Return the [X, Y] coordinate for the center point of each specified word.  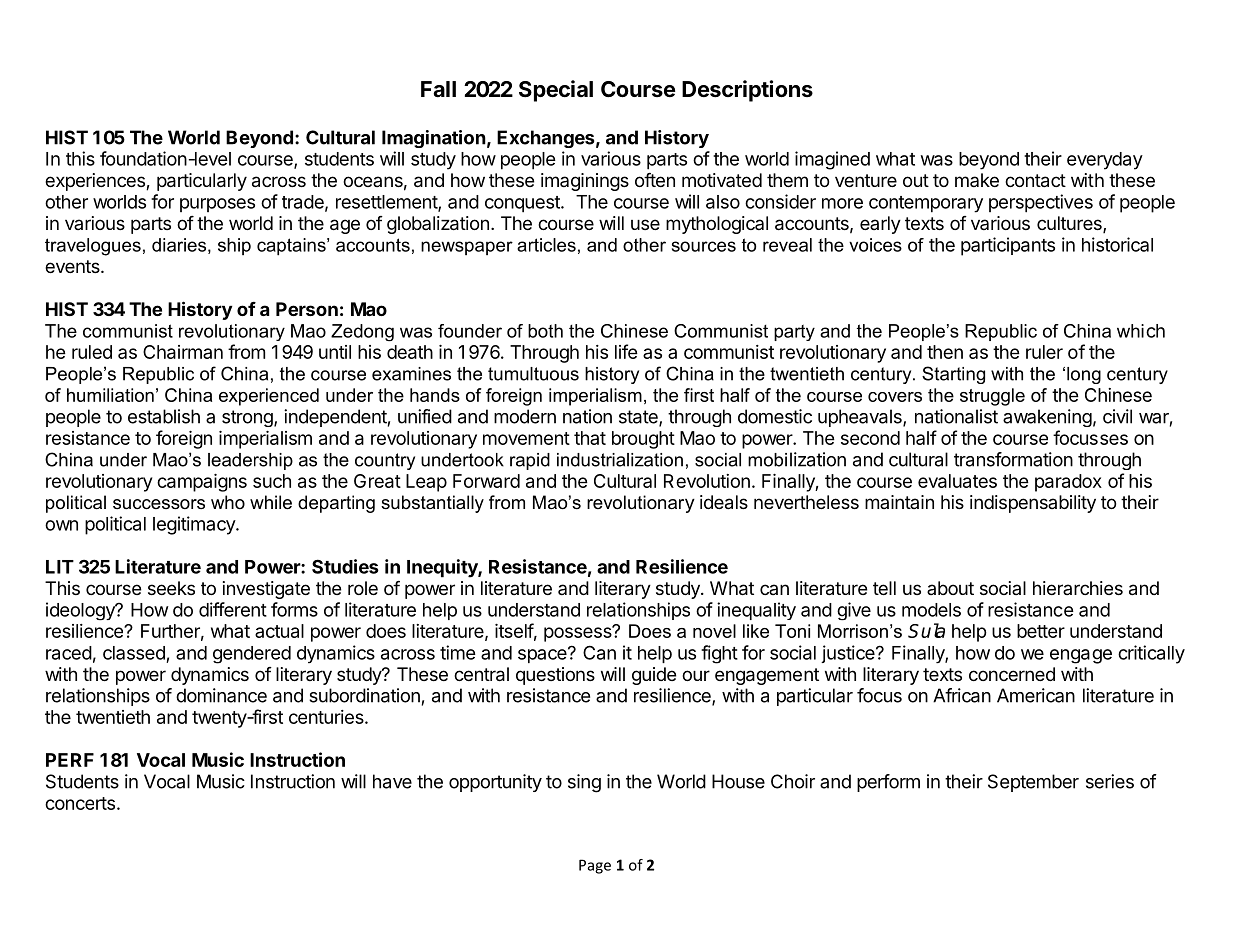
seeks [171, 588]
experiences [96, 182]
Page [595, 866]
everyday [1105, 161]
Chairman [183, 352]
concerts [80, 803]
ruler [1044, 352]
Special [556, 91]
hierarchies [1078, 588]
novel [714, 631]
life [626, 351]
